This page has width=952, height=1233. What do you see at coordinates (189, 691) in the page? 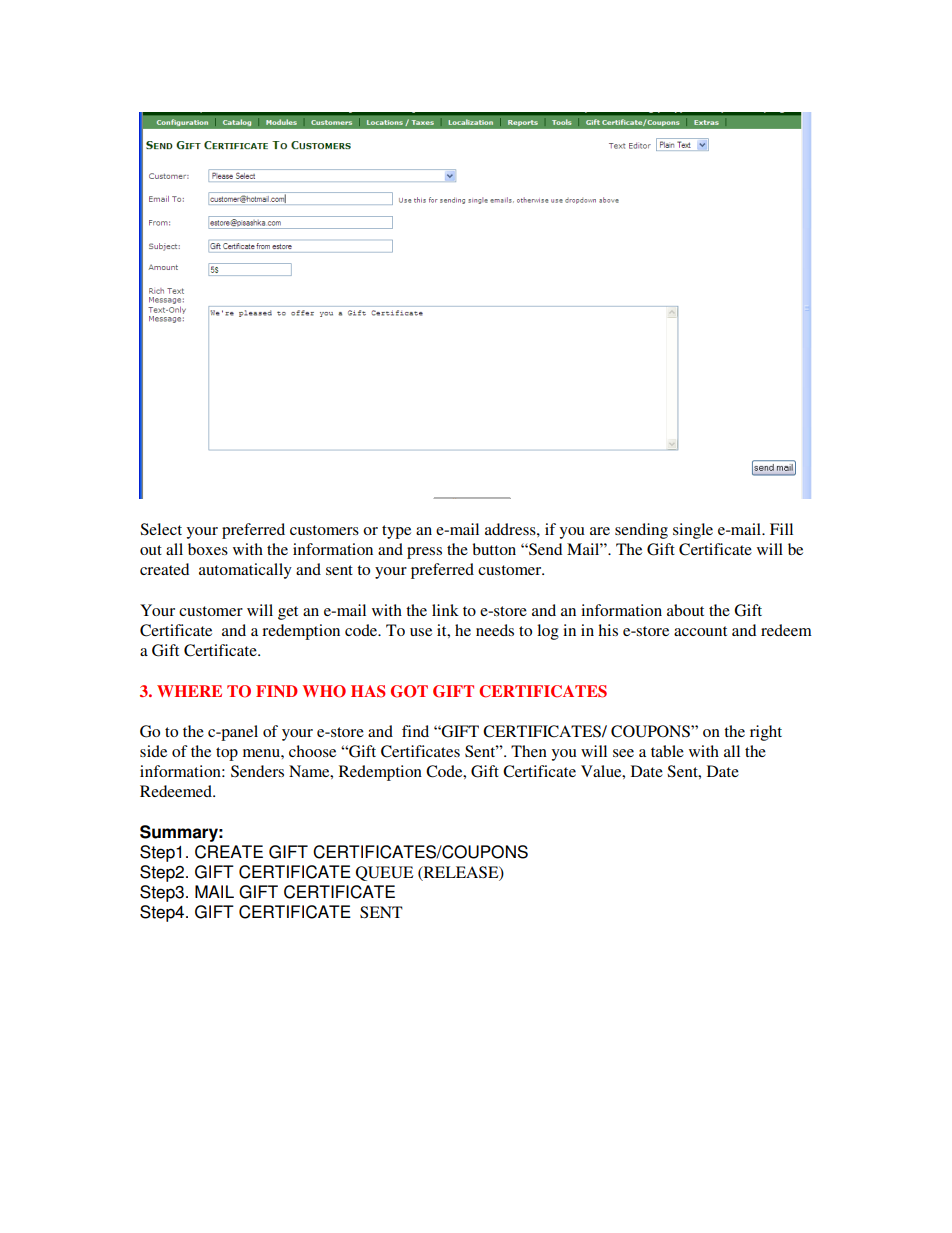
I see `WHERE` at bounding box center [189, 691].
